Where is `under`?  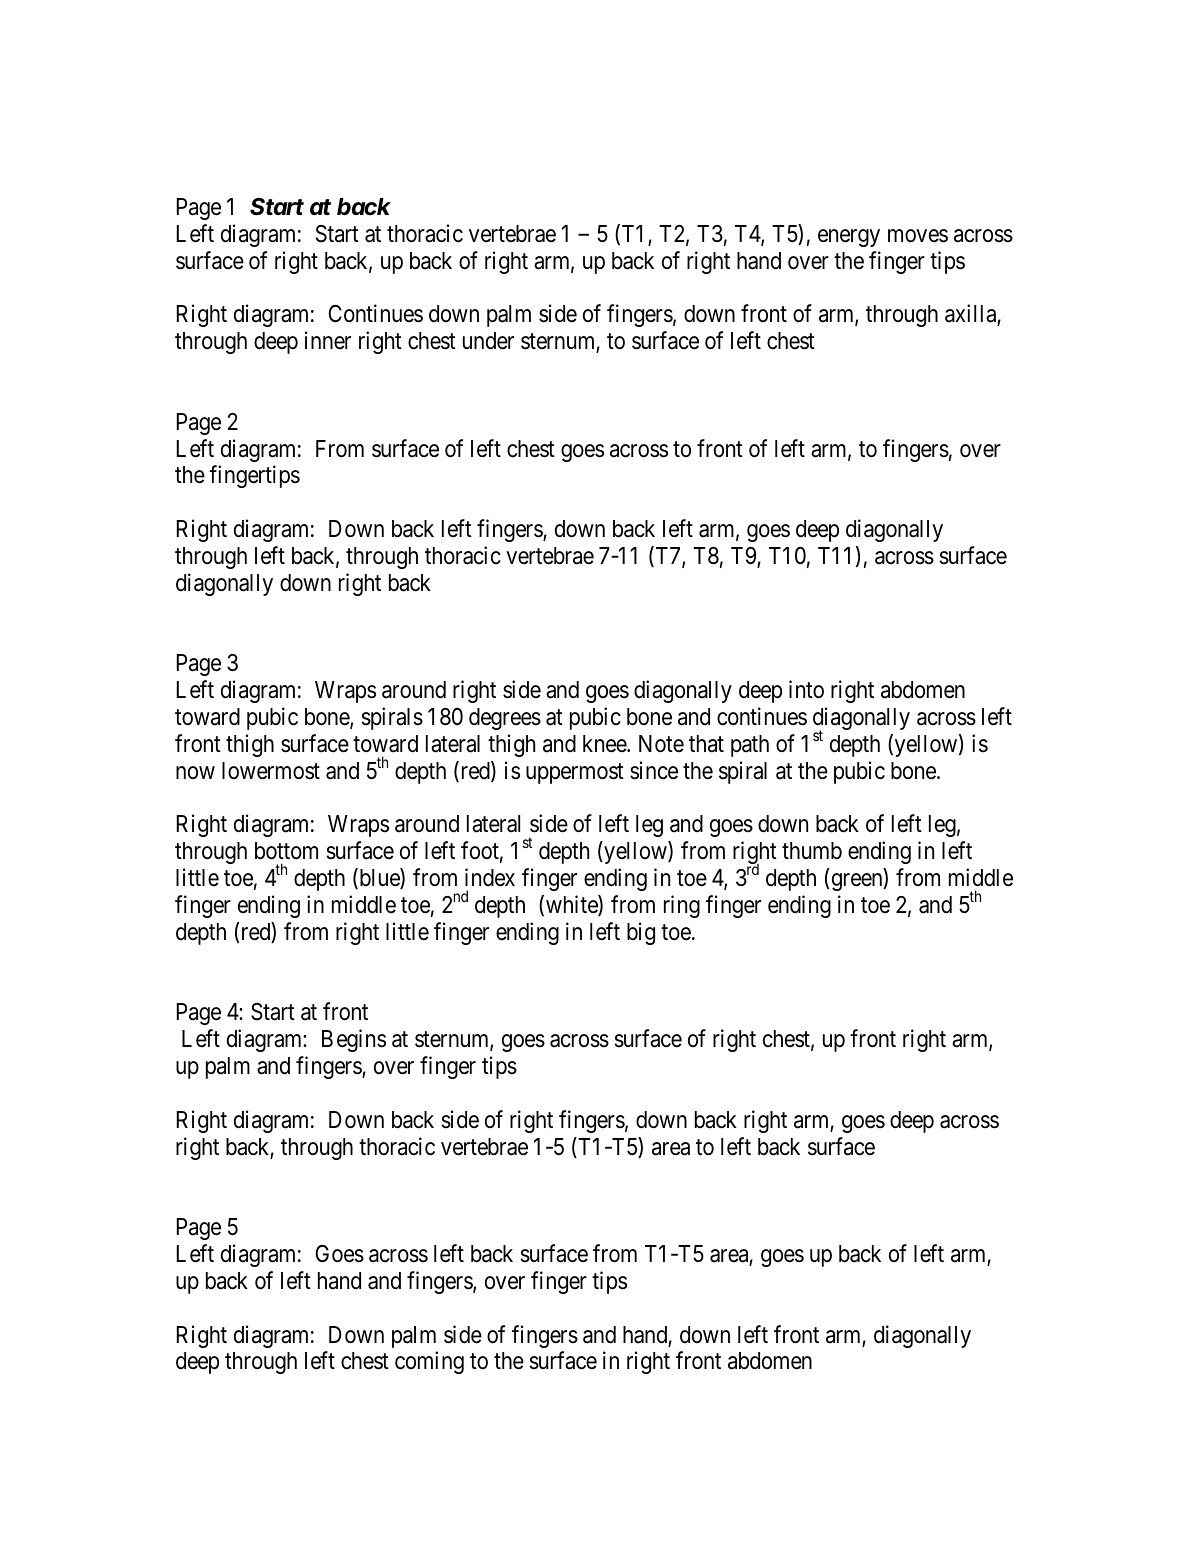 under is located at coordinates (488, 341).
